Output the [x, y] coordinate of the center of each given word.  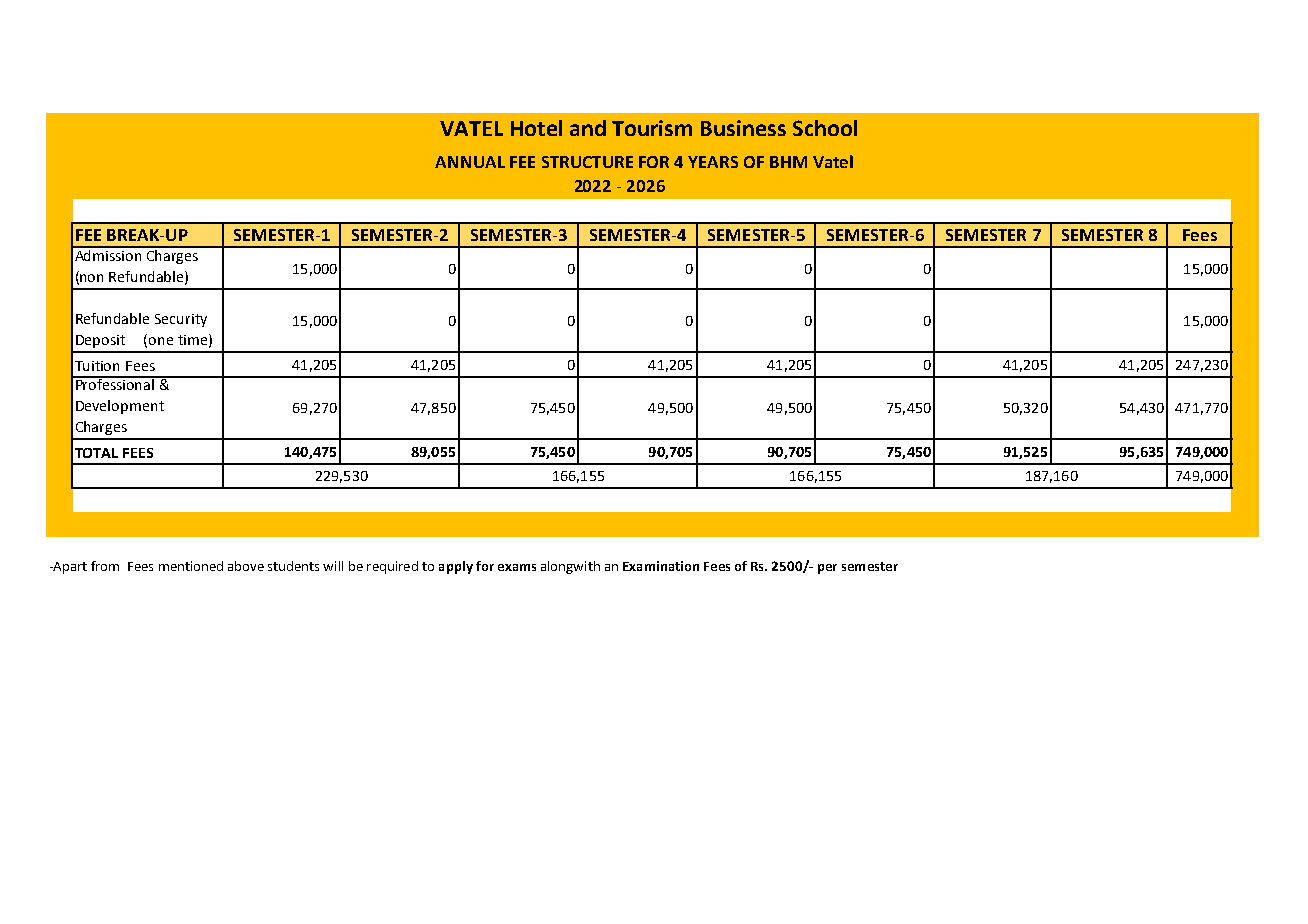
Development [120, 407]
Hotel [536, 128]
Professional [115, 383]
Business [743, 128]
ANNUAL [470, 162]
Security [181, 320]
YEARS [713, 162]
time [194, 340]
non [91, 278]
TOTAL [96, 453]
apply [456, 567]
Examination [661, 566]
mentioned [191, 566]
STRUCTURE [587, 162]
